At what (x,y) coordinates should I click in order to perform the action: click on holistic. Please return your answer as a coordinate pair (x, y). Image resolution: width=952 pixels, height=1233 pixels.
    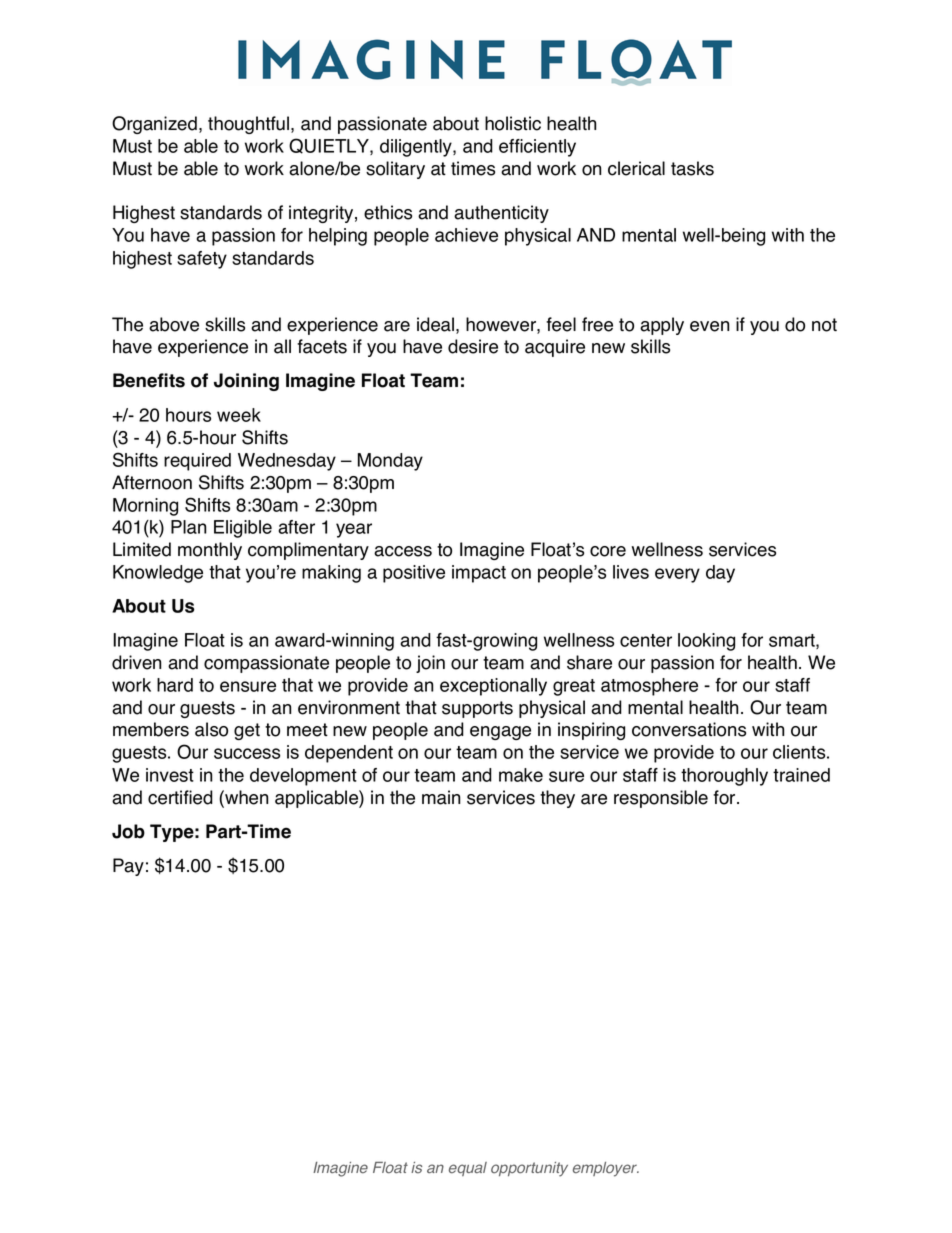
    Looking at the image, I should click on (513, 123).
